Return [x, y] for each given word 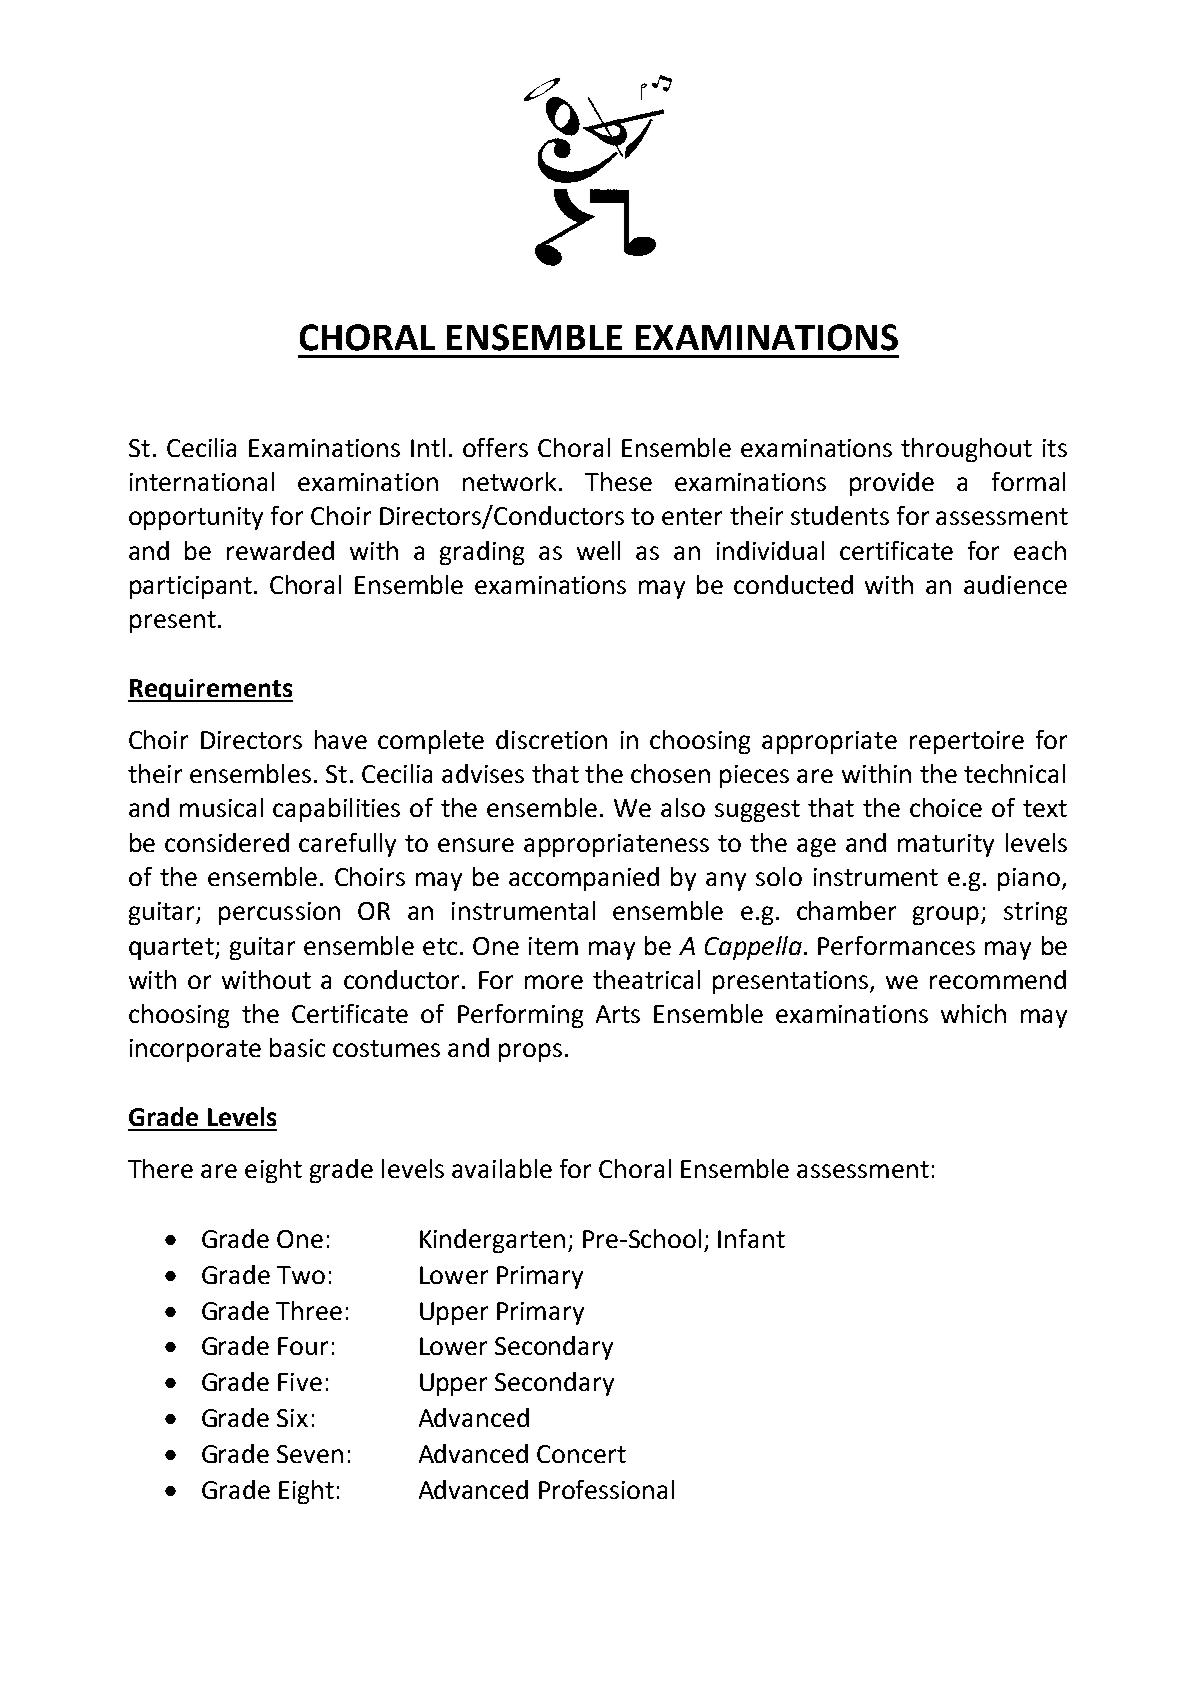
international [202, 481]
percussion [279, 913]
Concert [581, 1454]
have [341, 739]
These [618, 481]
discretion [551, 739]
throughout [966, 450]
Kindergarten [492, 1241]
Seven [310, 1454]
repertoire [967, 742]
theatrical [646, 979]
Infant [751, 1238]
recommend [998, 979]
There [160, 1168]
